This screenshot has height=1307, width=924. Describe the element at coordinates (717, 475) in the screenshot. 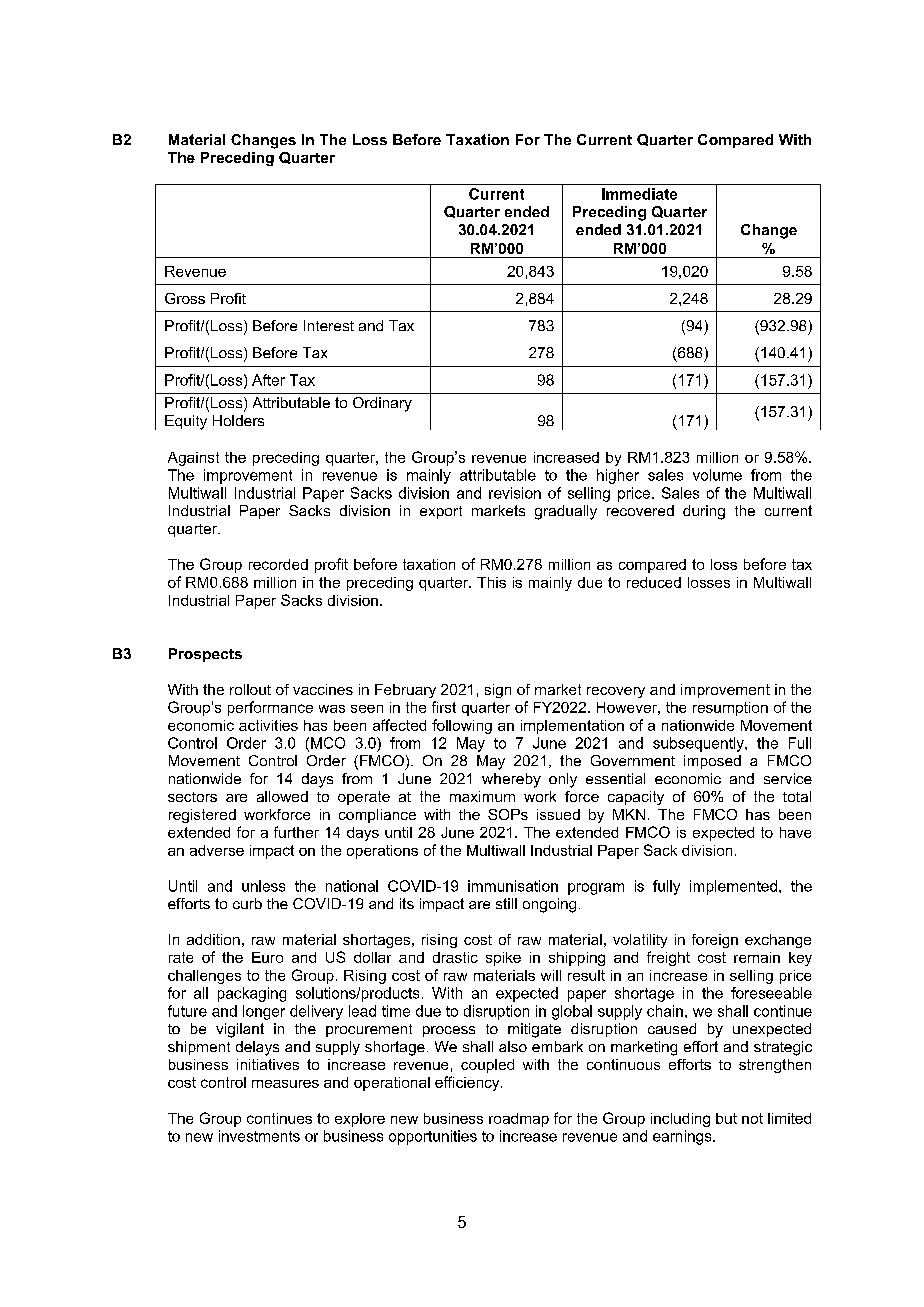

I see `volume` at that location.
